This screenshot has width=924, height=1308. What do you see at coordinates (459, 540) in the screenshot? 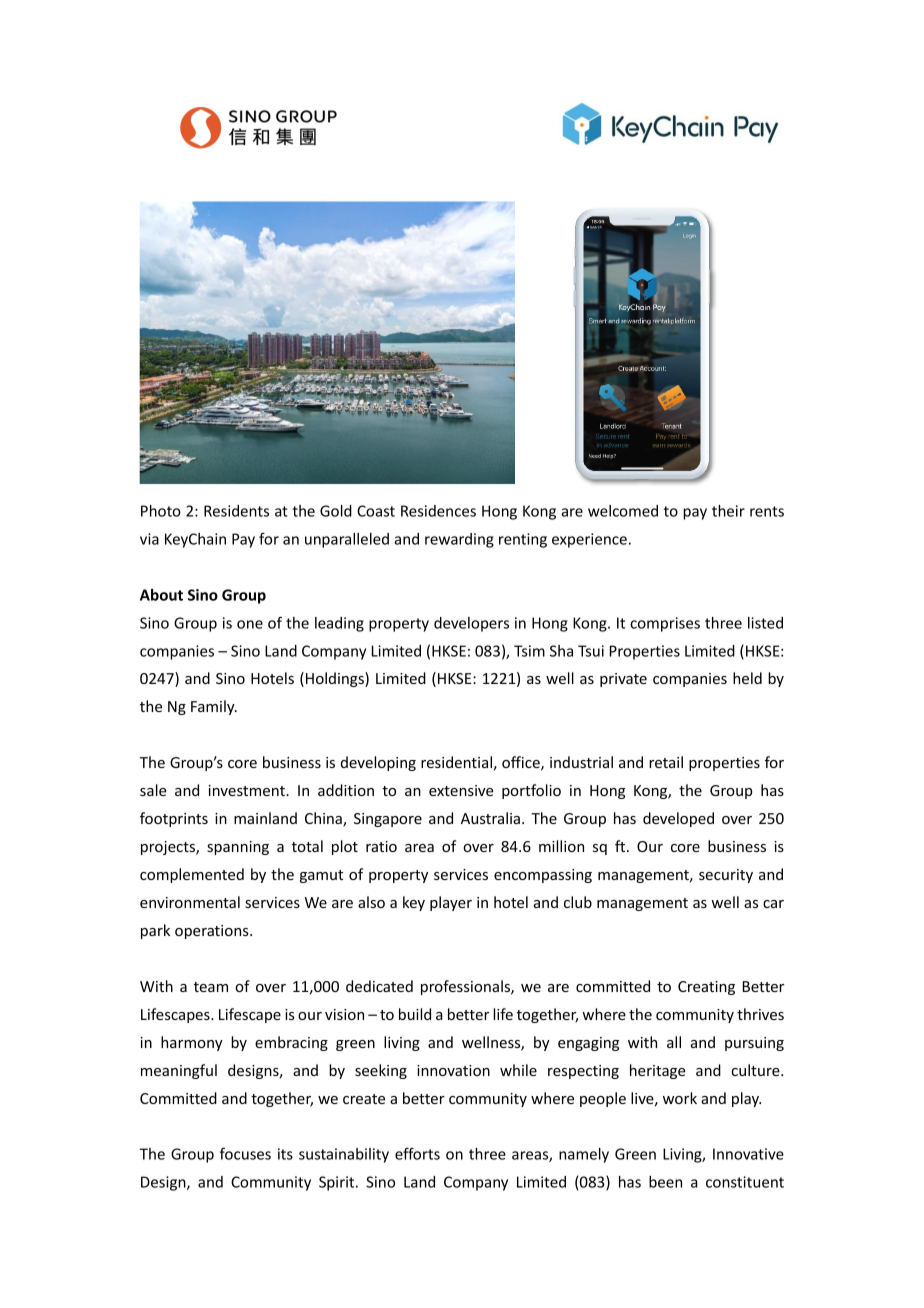
I see `rewarding` at bounding box center [459, 540].
